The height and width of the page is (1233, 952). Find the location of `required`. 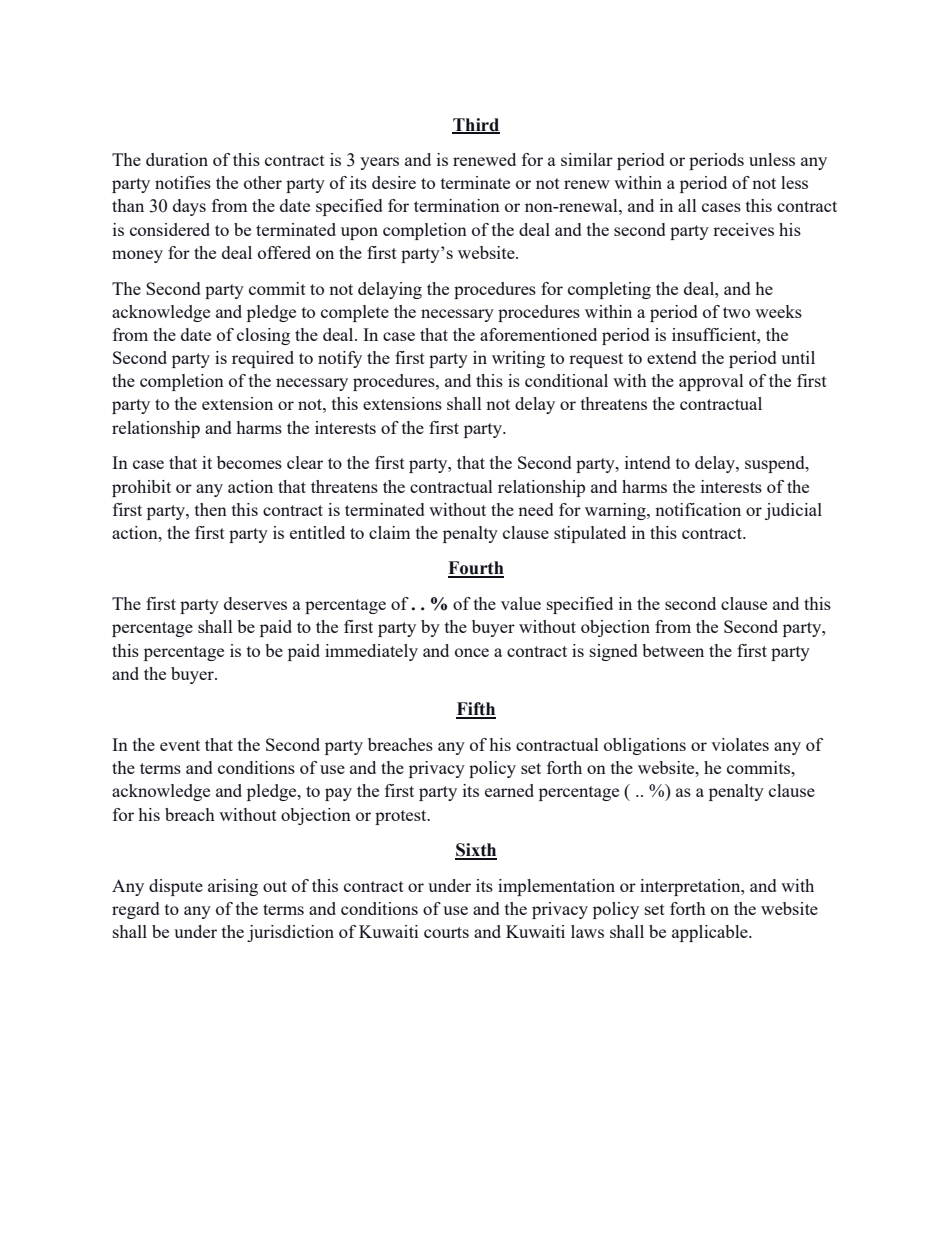

required is located at coordinates (263, 359).
